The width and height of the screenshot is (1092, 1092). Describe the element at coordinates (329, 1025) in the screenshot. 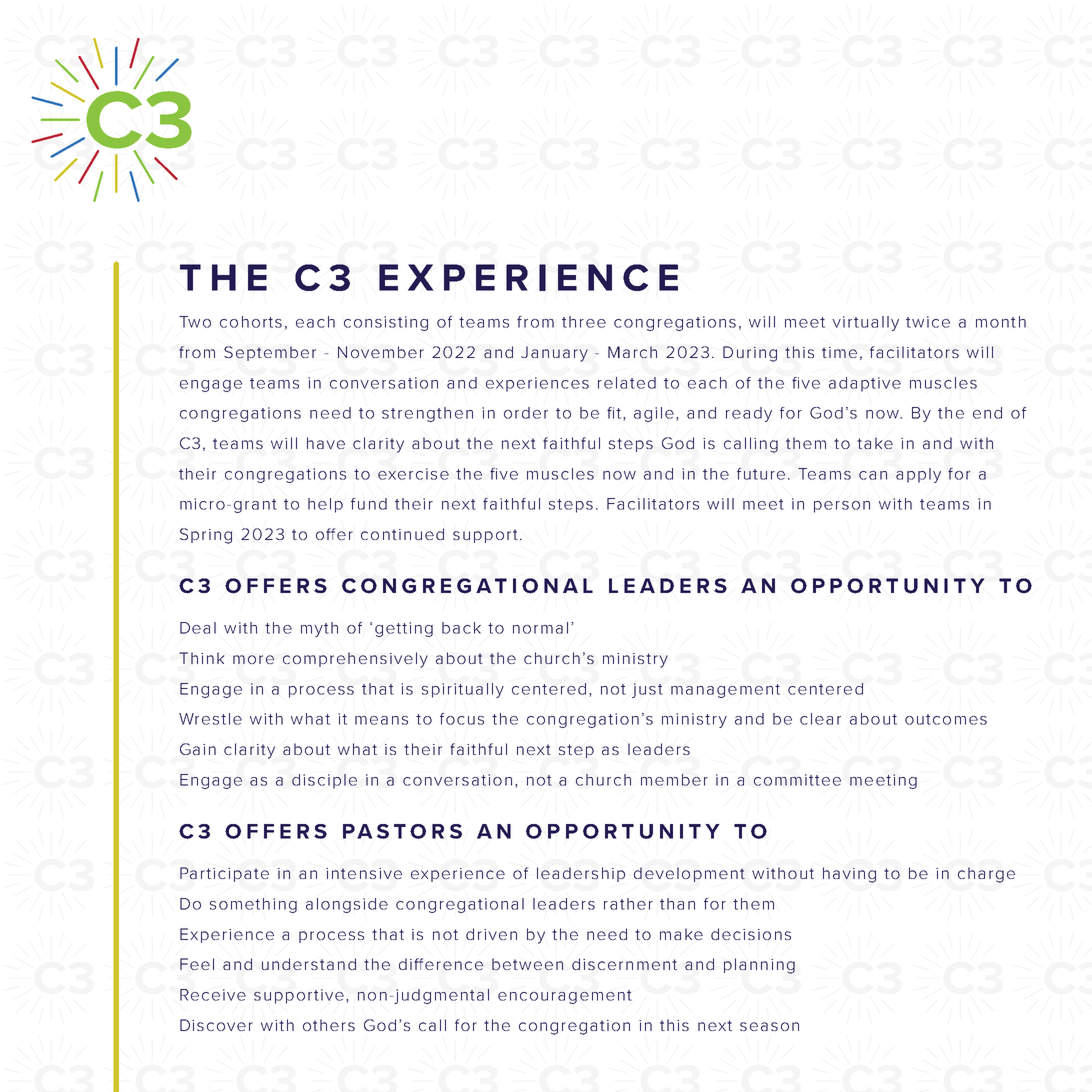

I see `others` at that location.
